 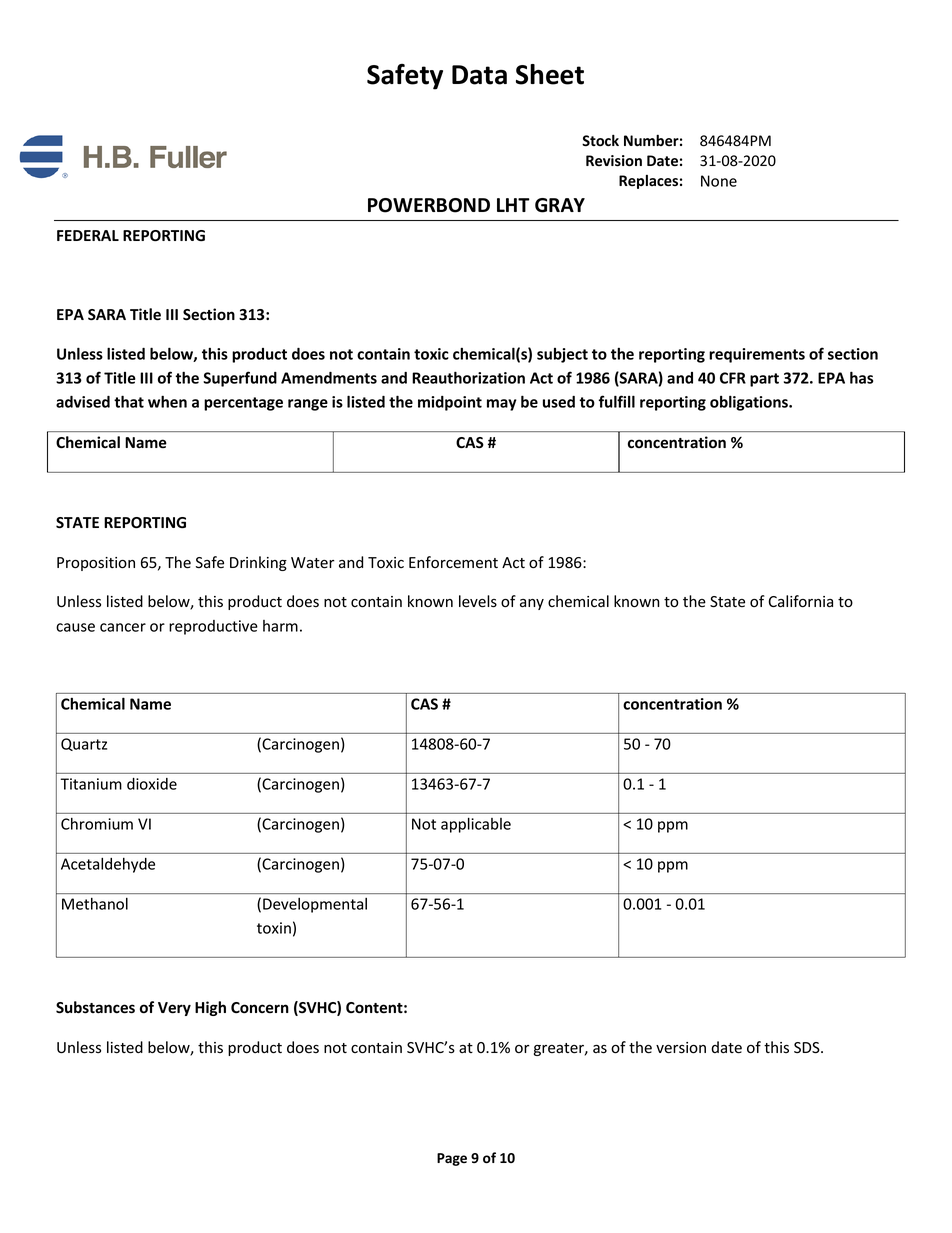 I want to click on Very, so click(x=174, y=1009).
